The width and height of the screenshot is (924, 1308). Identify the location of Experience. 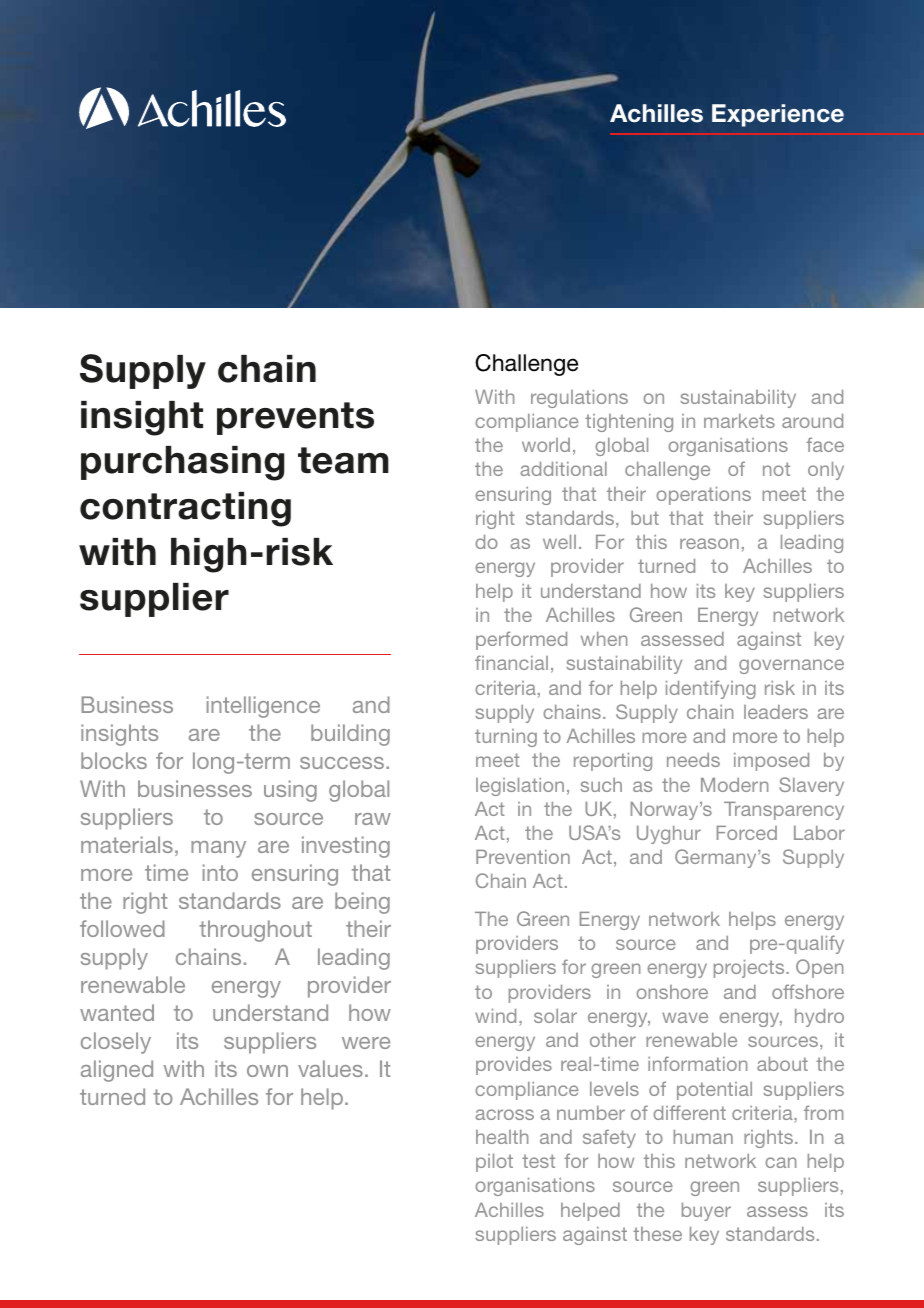
(778, 115).
